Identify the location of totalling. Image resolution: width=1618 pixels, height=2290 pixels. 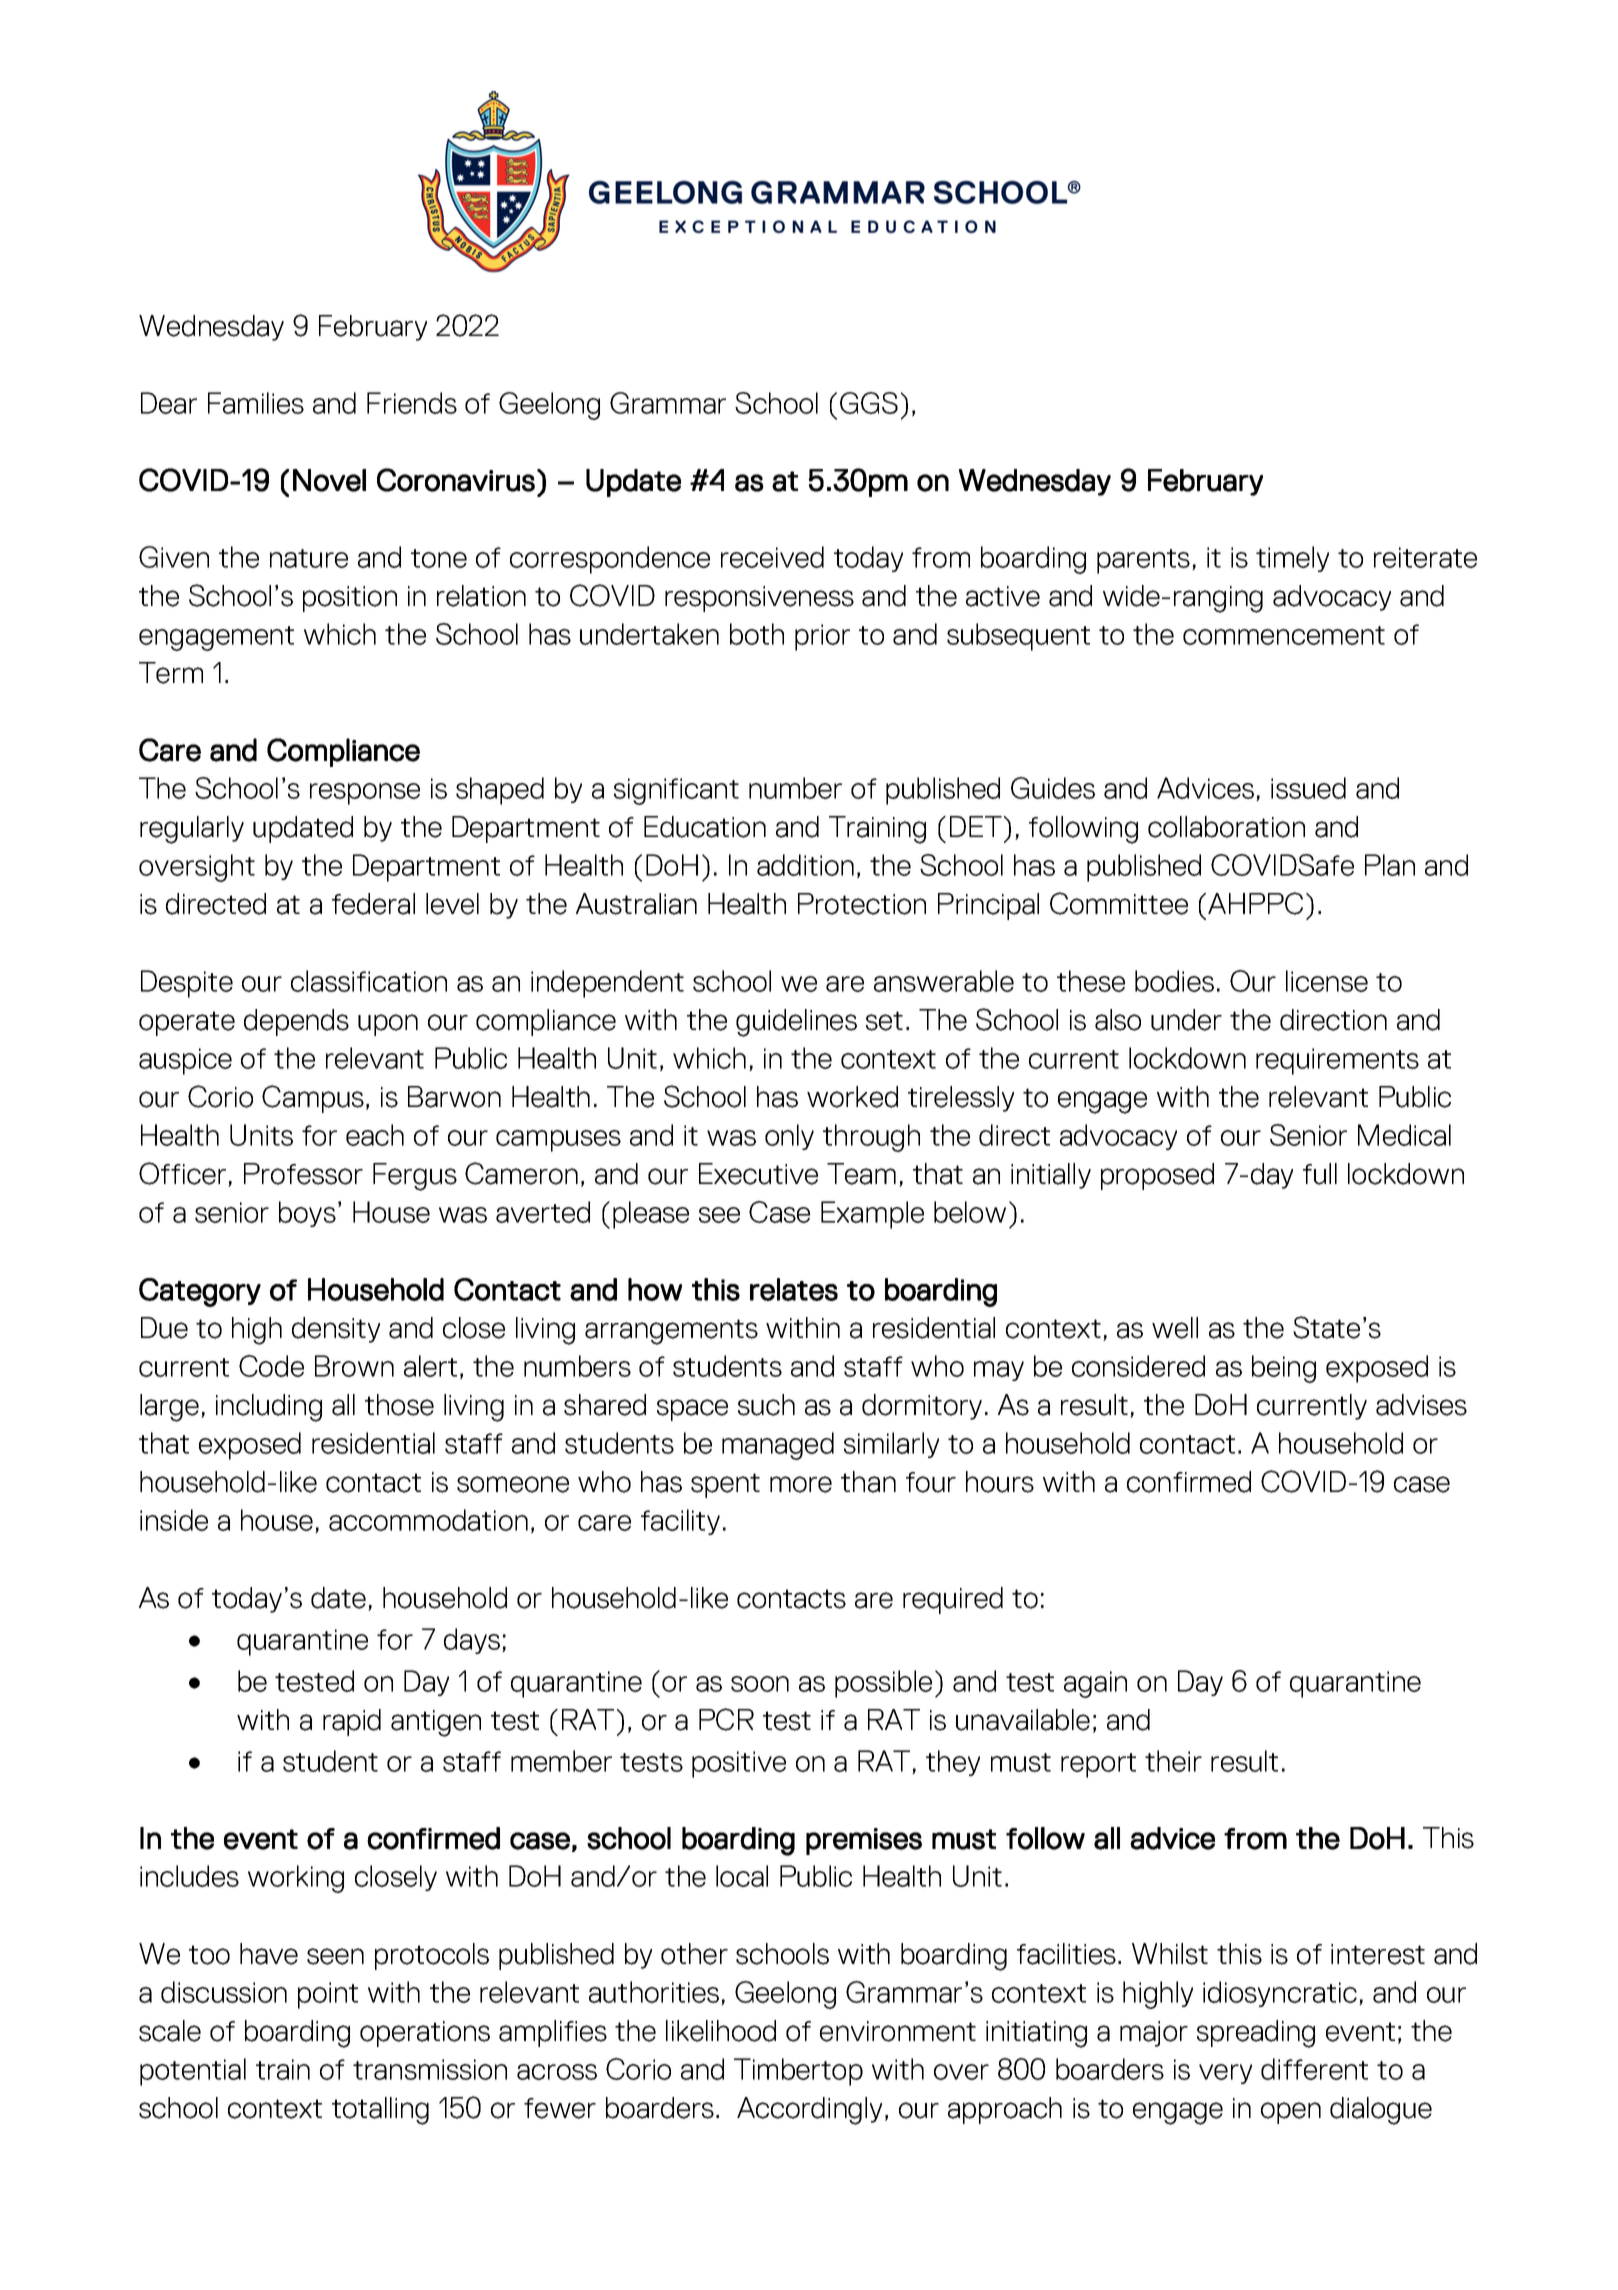
(380, 2111).
